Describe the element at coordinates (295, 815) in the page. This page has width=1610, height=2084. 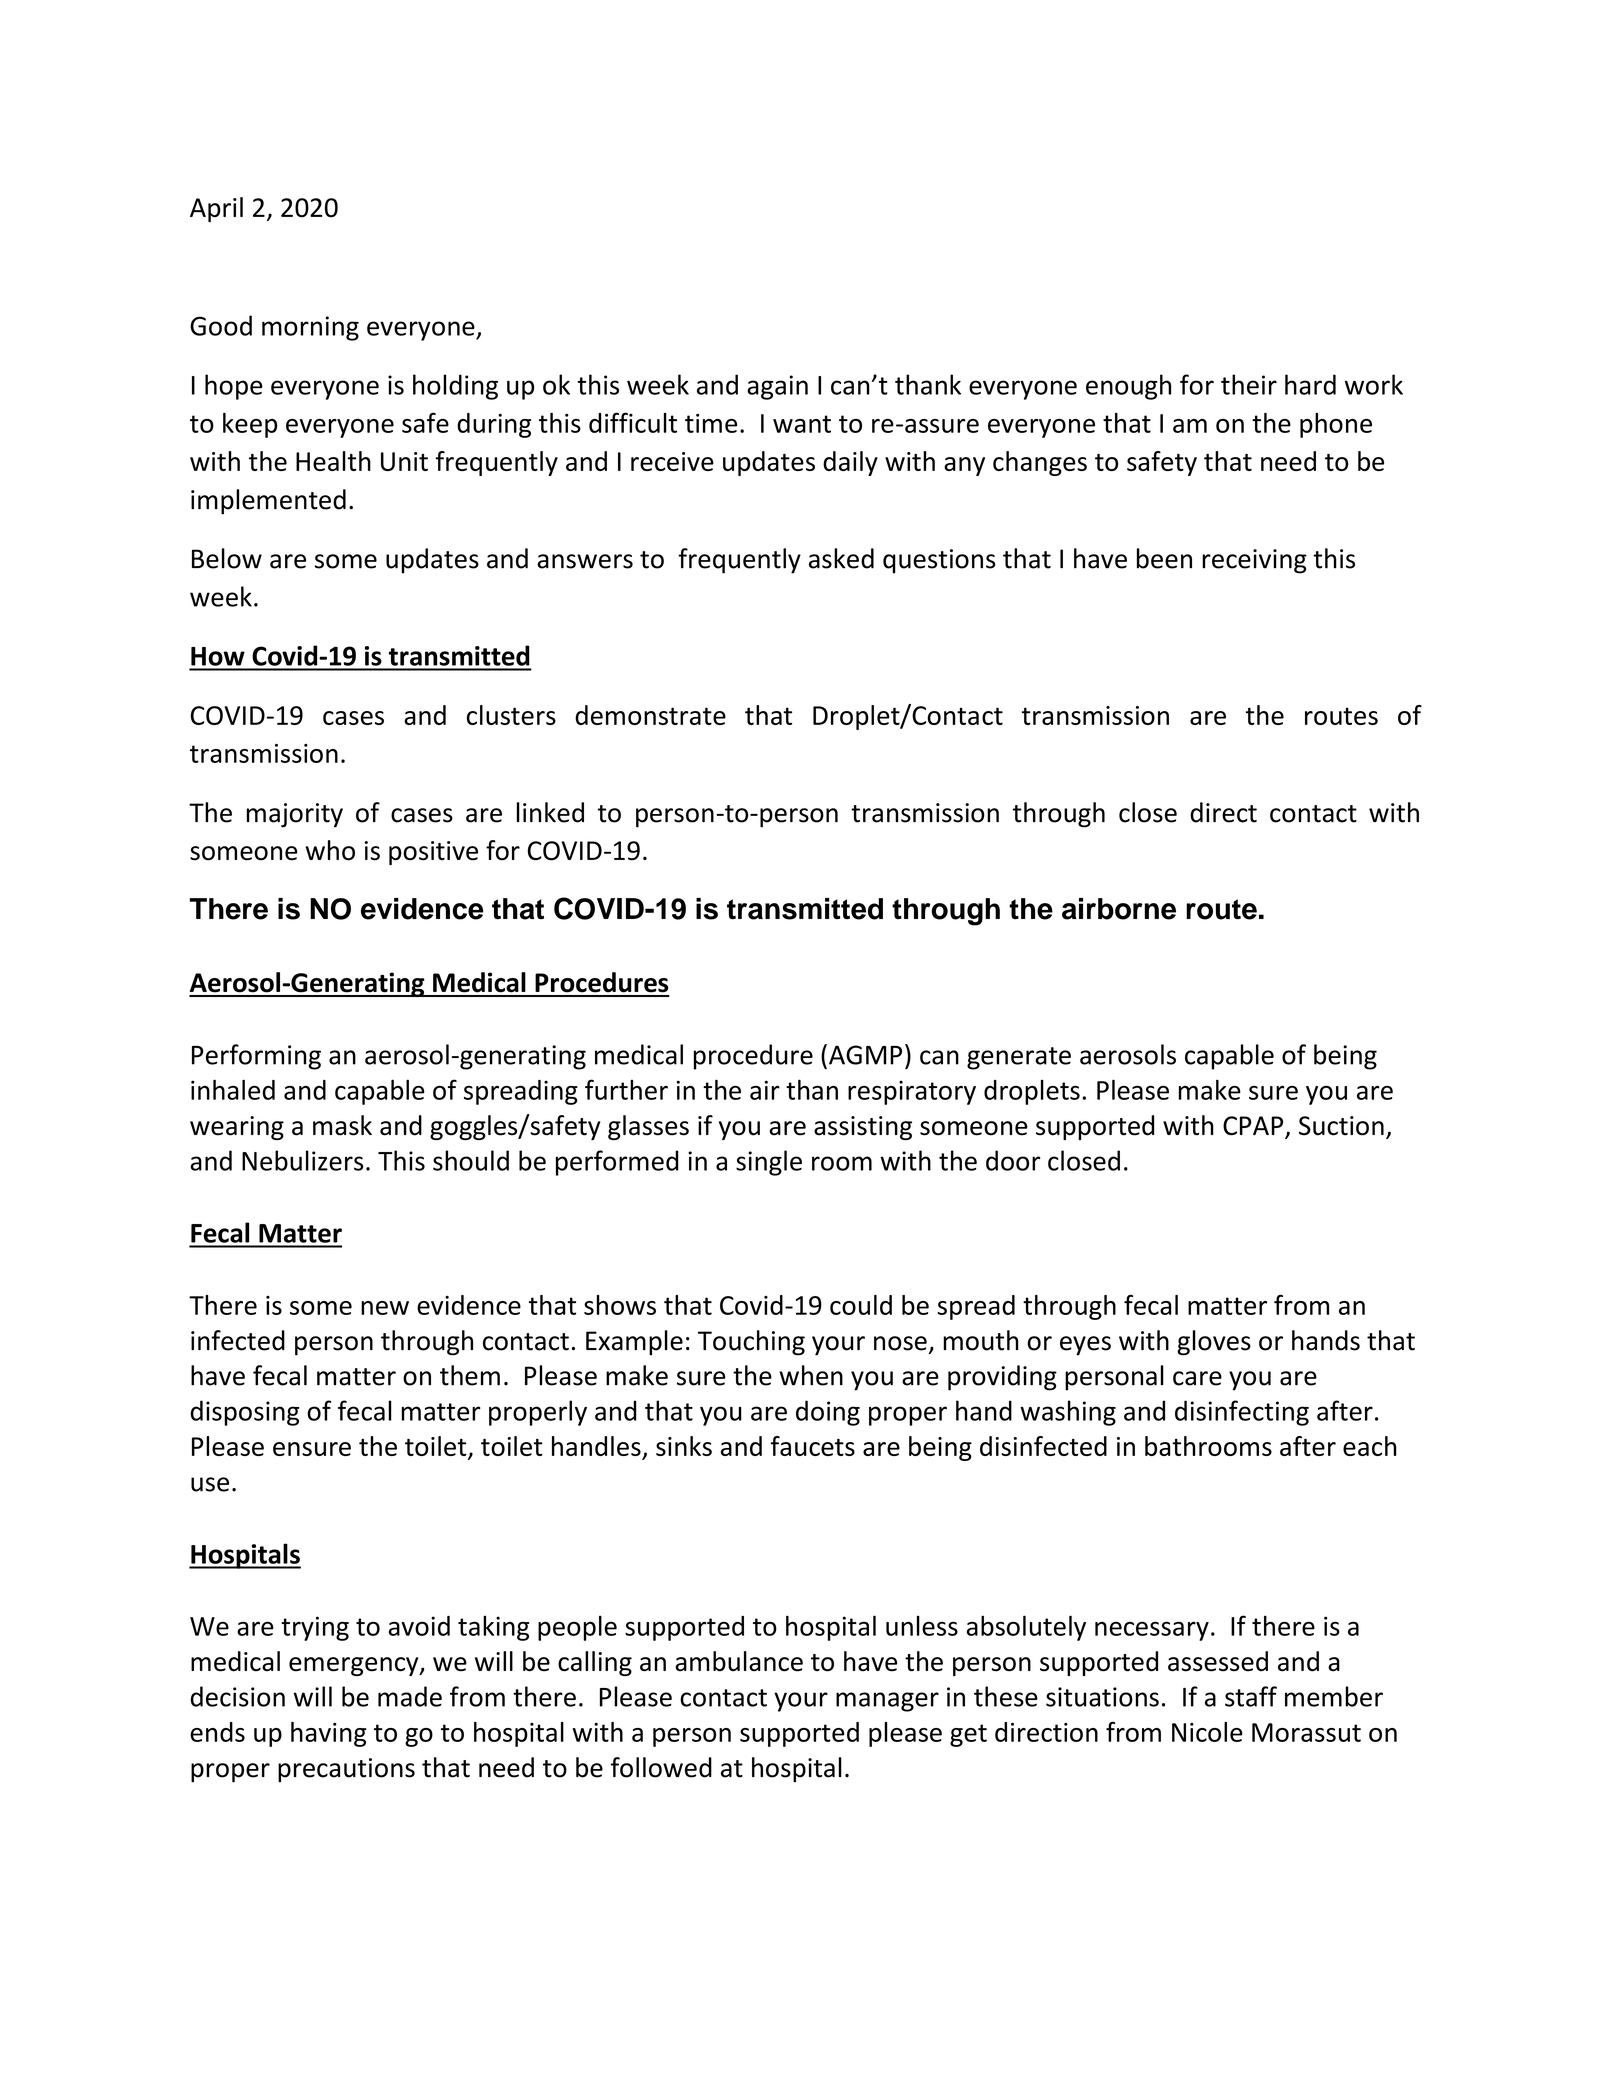
I see `majority` at that location.
